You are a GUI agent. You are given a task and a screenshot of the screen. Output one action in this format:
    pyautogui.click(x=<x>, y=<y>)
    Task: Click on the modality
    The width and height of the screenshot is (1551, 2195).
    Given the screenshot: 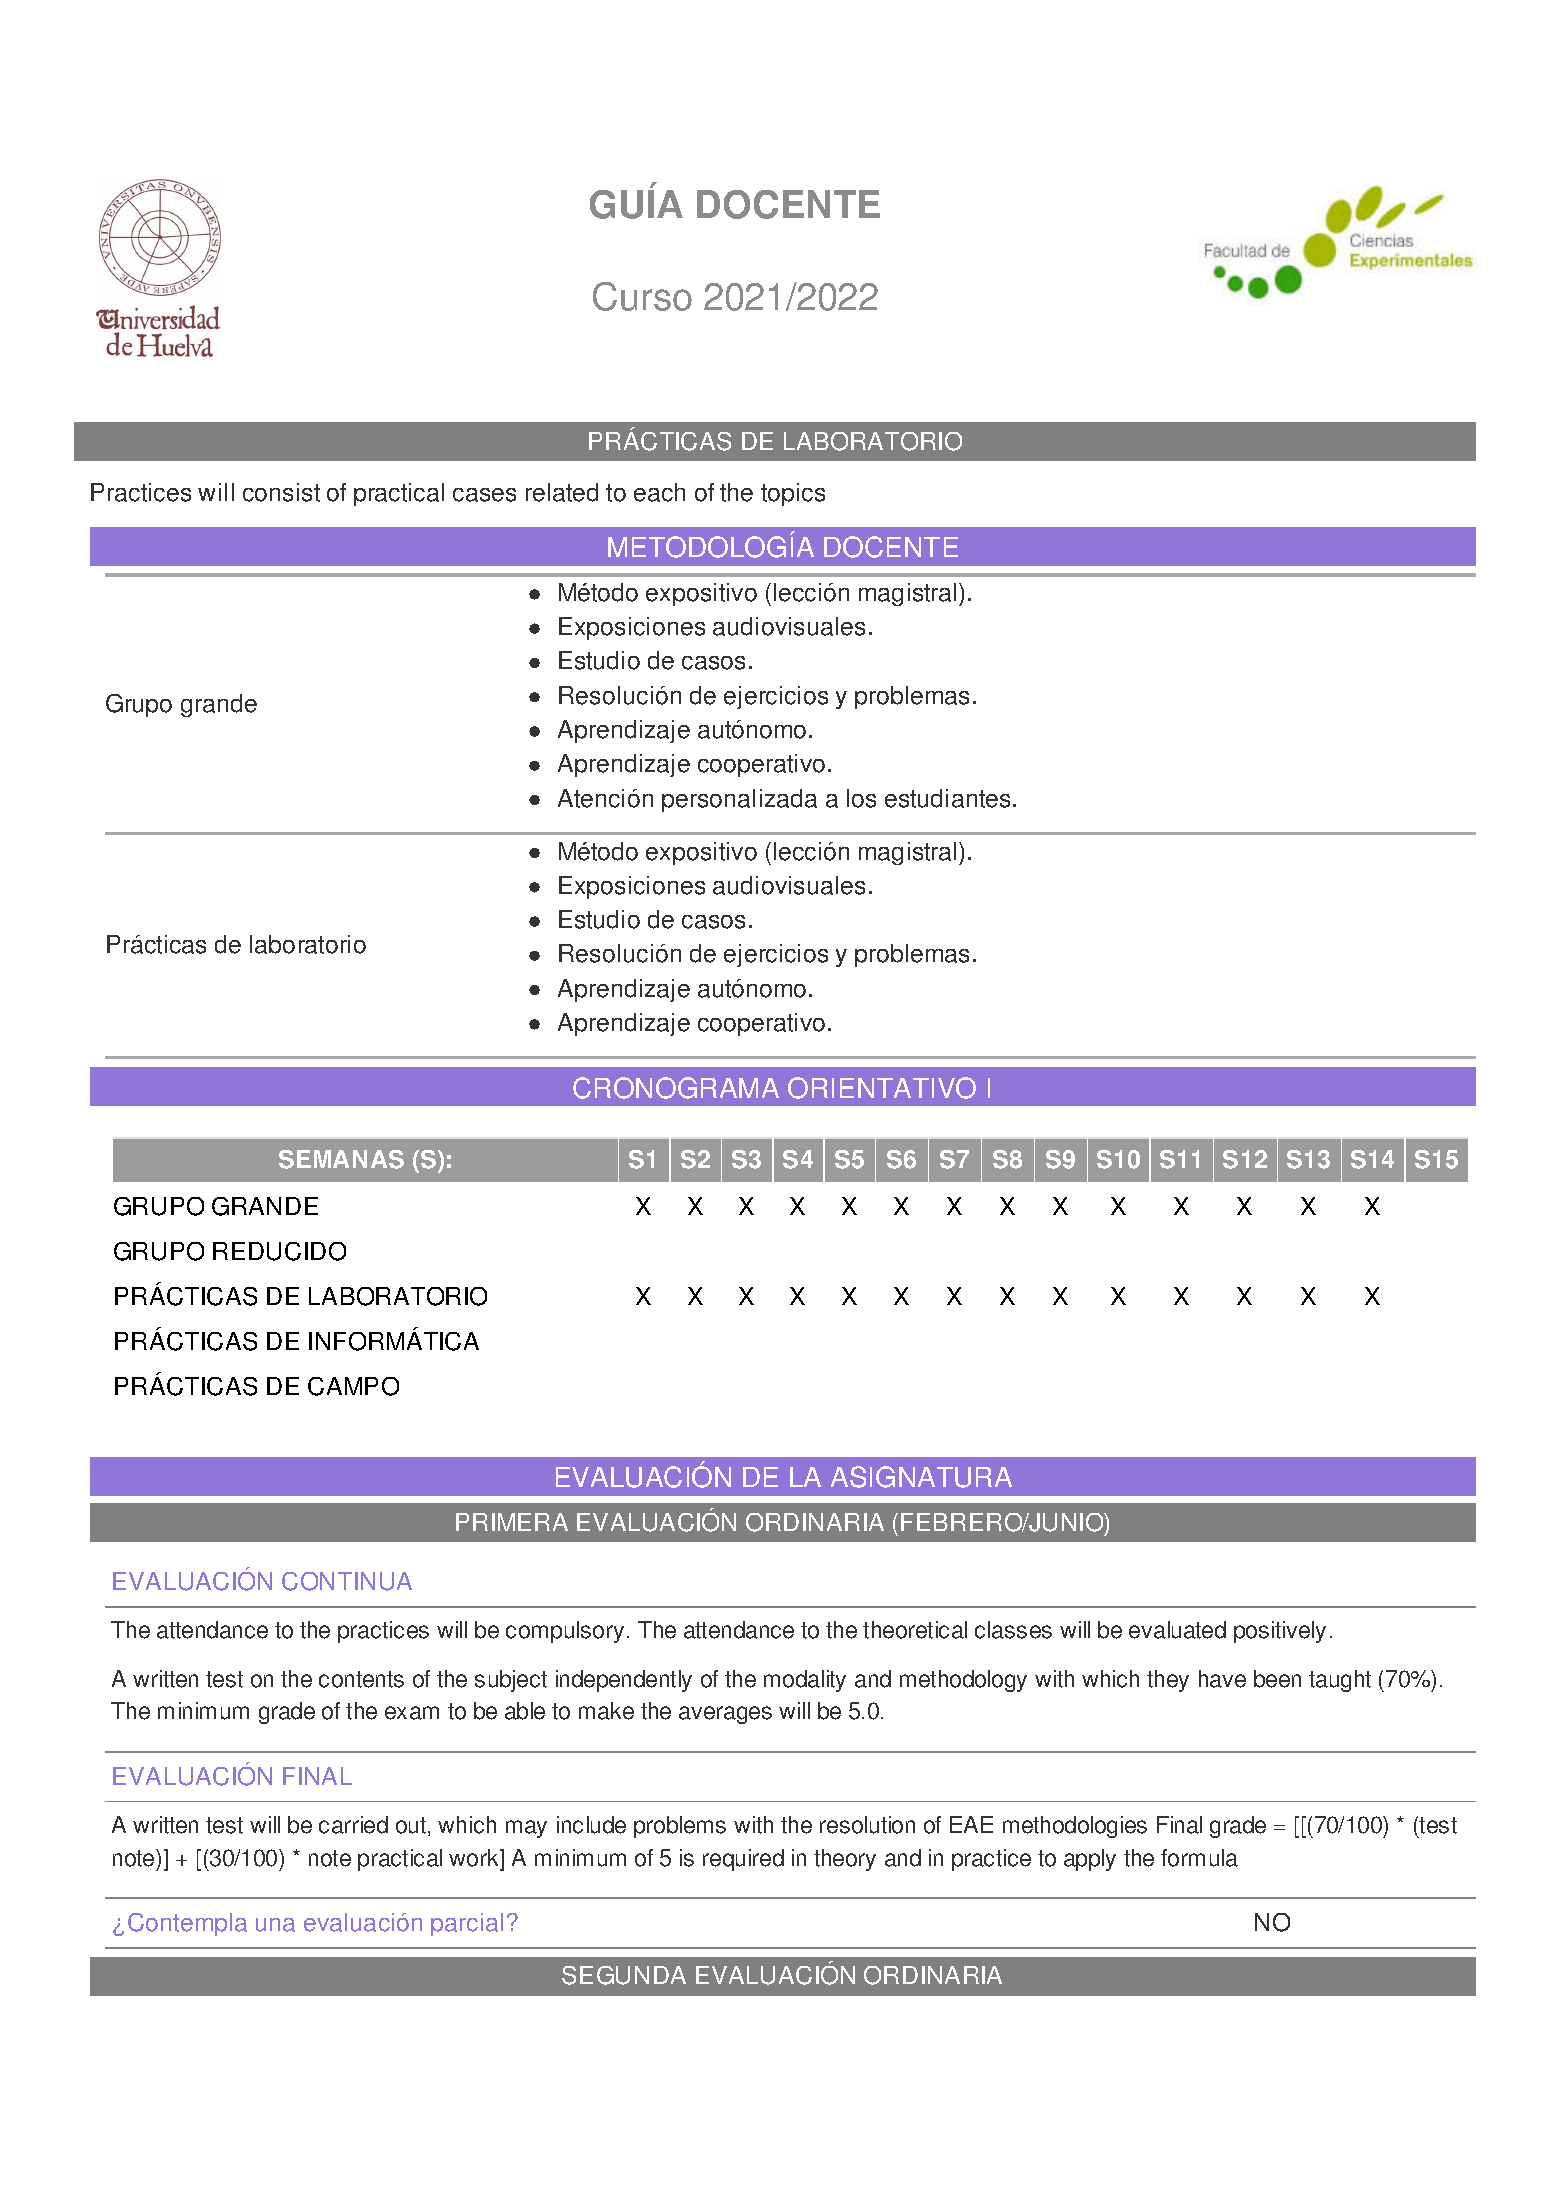 What is the action you would take?
    pyautogui.click(x=805, y=1681)
